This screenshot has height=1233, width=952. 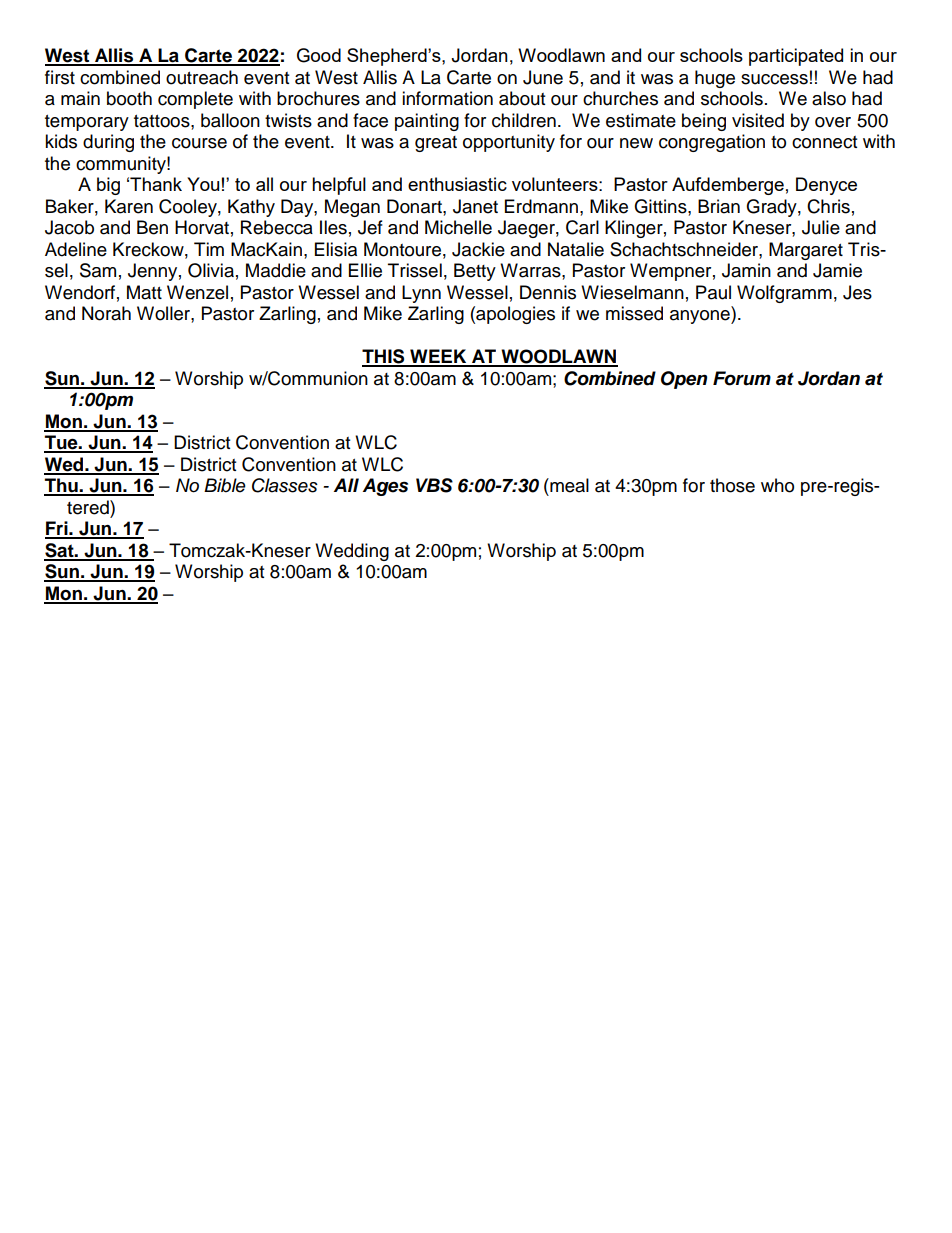 What do you see at coordinates (108, 186) in the screenshot?
I see `big` at bounding box center [108, 186].
